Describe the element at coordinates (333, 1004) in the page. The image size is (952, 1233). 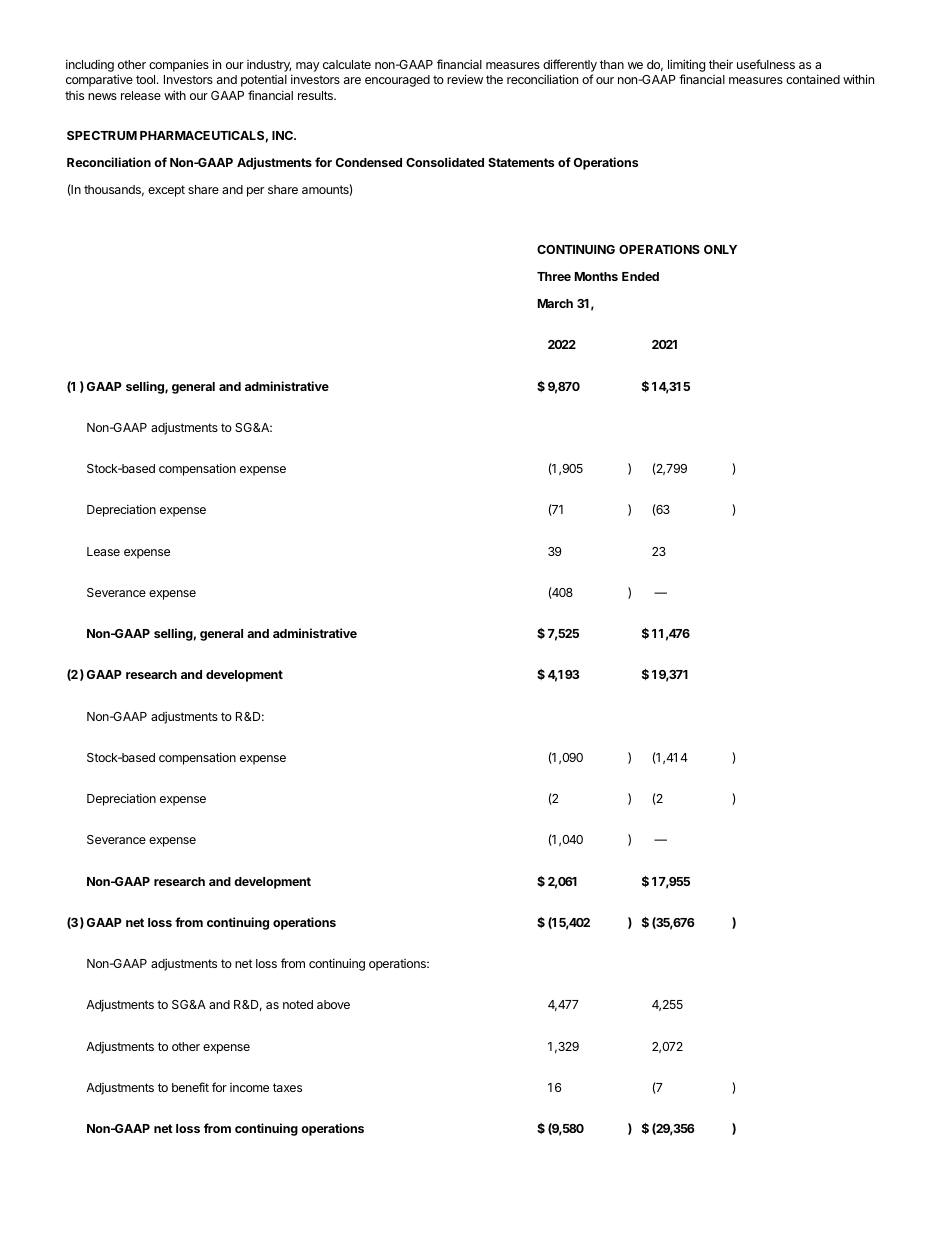
I see `above` at that location.
